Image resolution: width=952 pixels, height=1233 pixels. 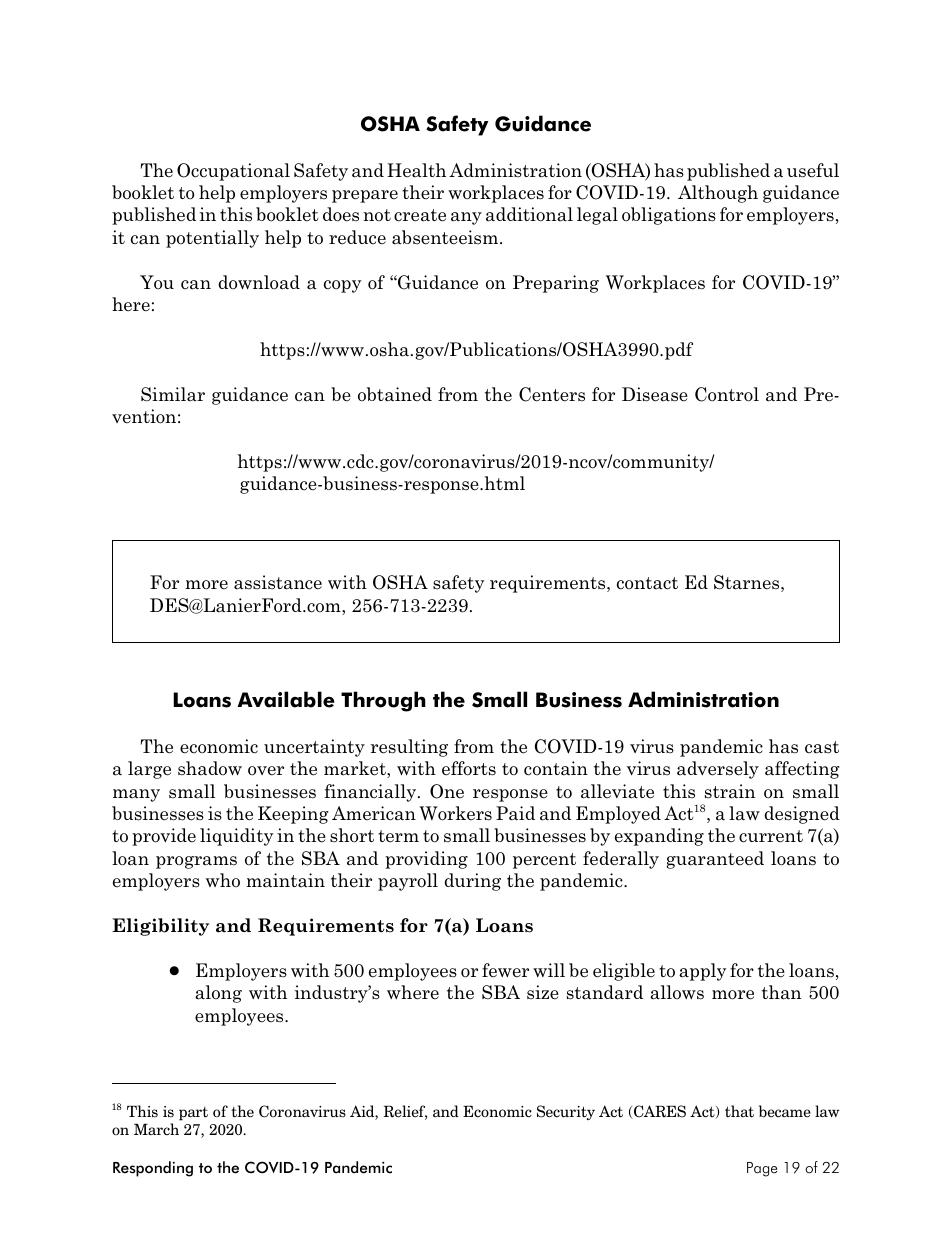 I want to click on contact, so click(x=647, y=583).
